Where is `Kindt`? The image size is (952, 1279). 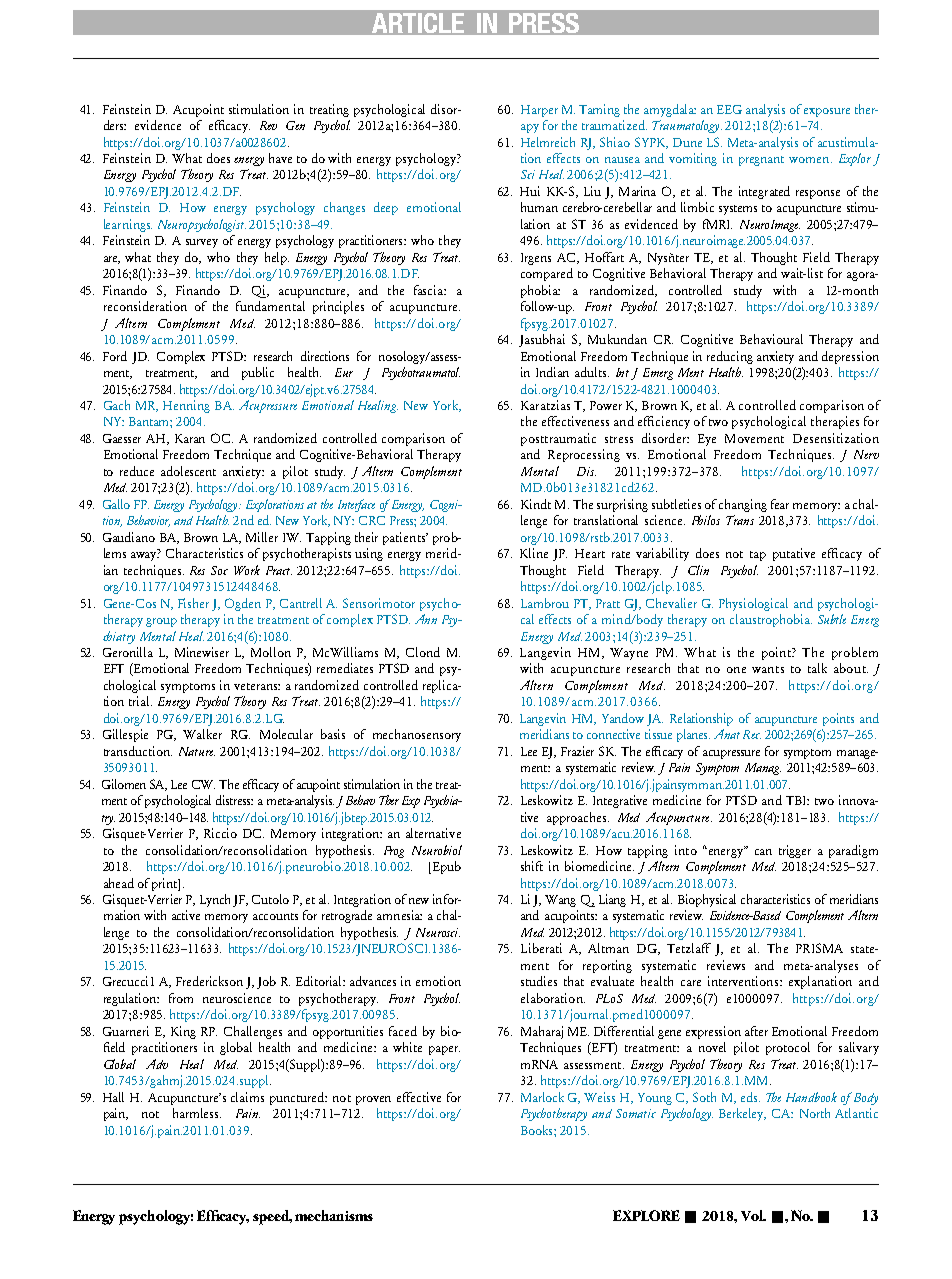 Kindt is located at coordinates (536, 504).
